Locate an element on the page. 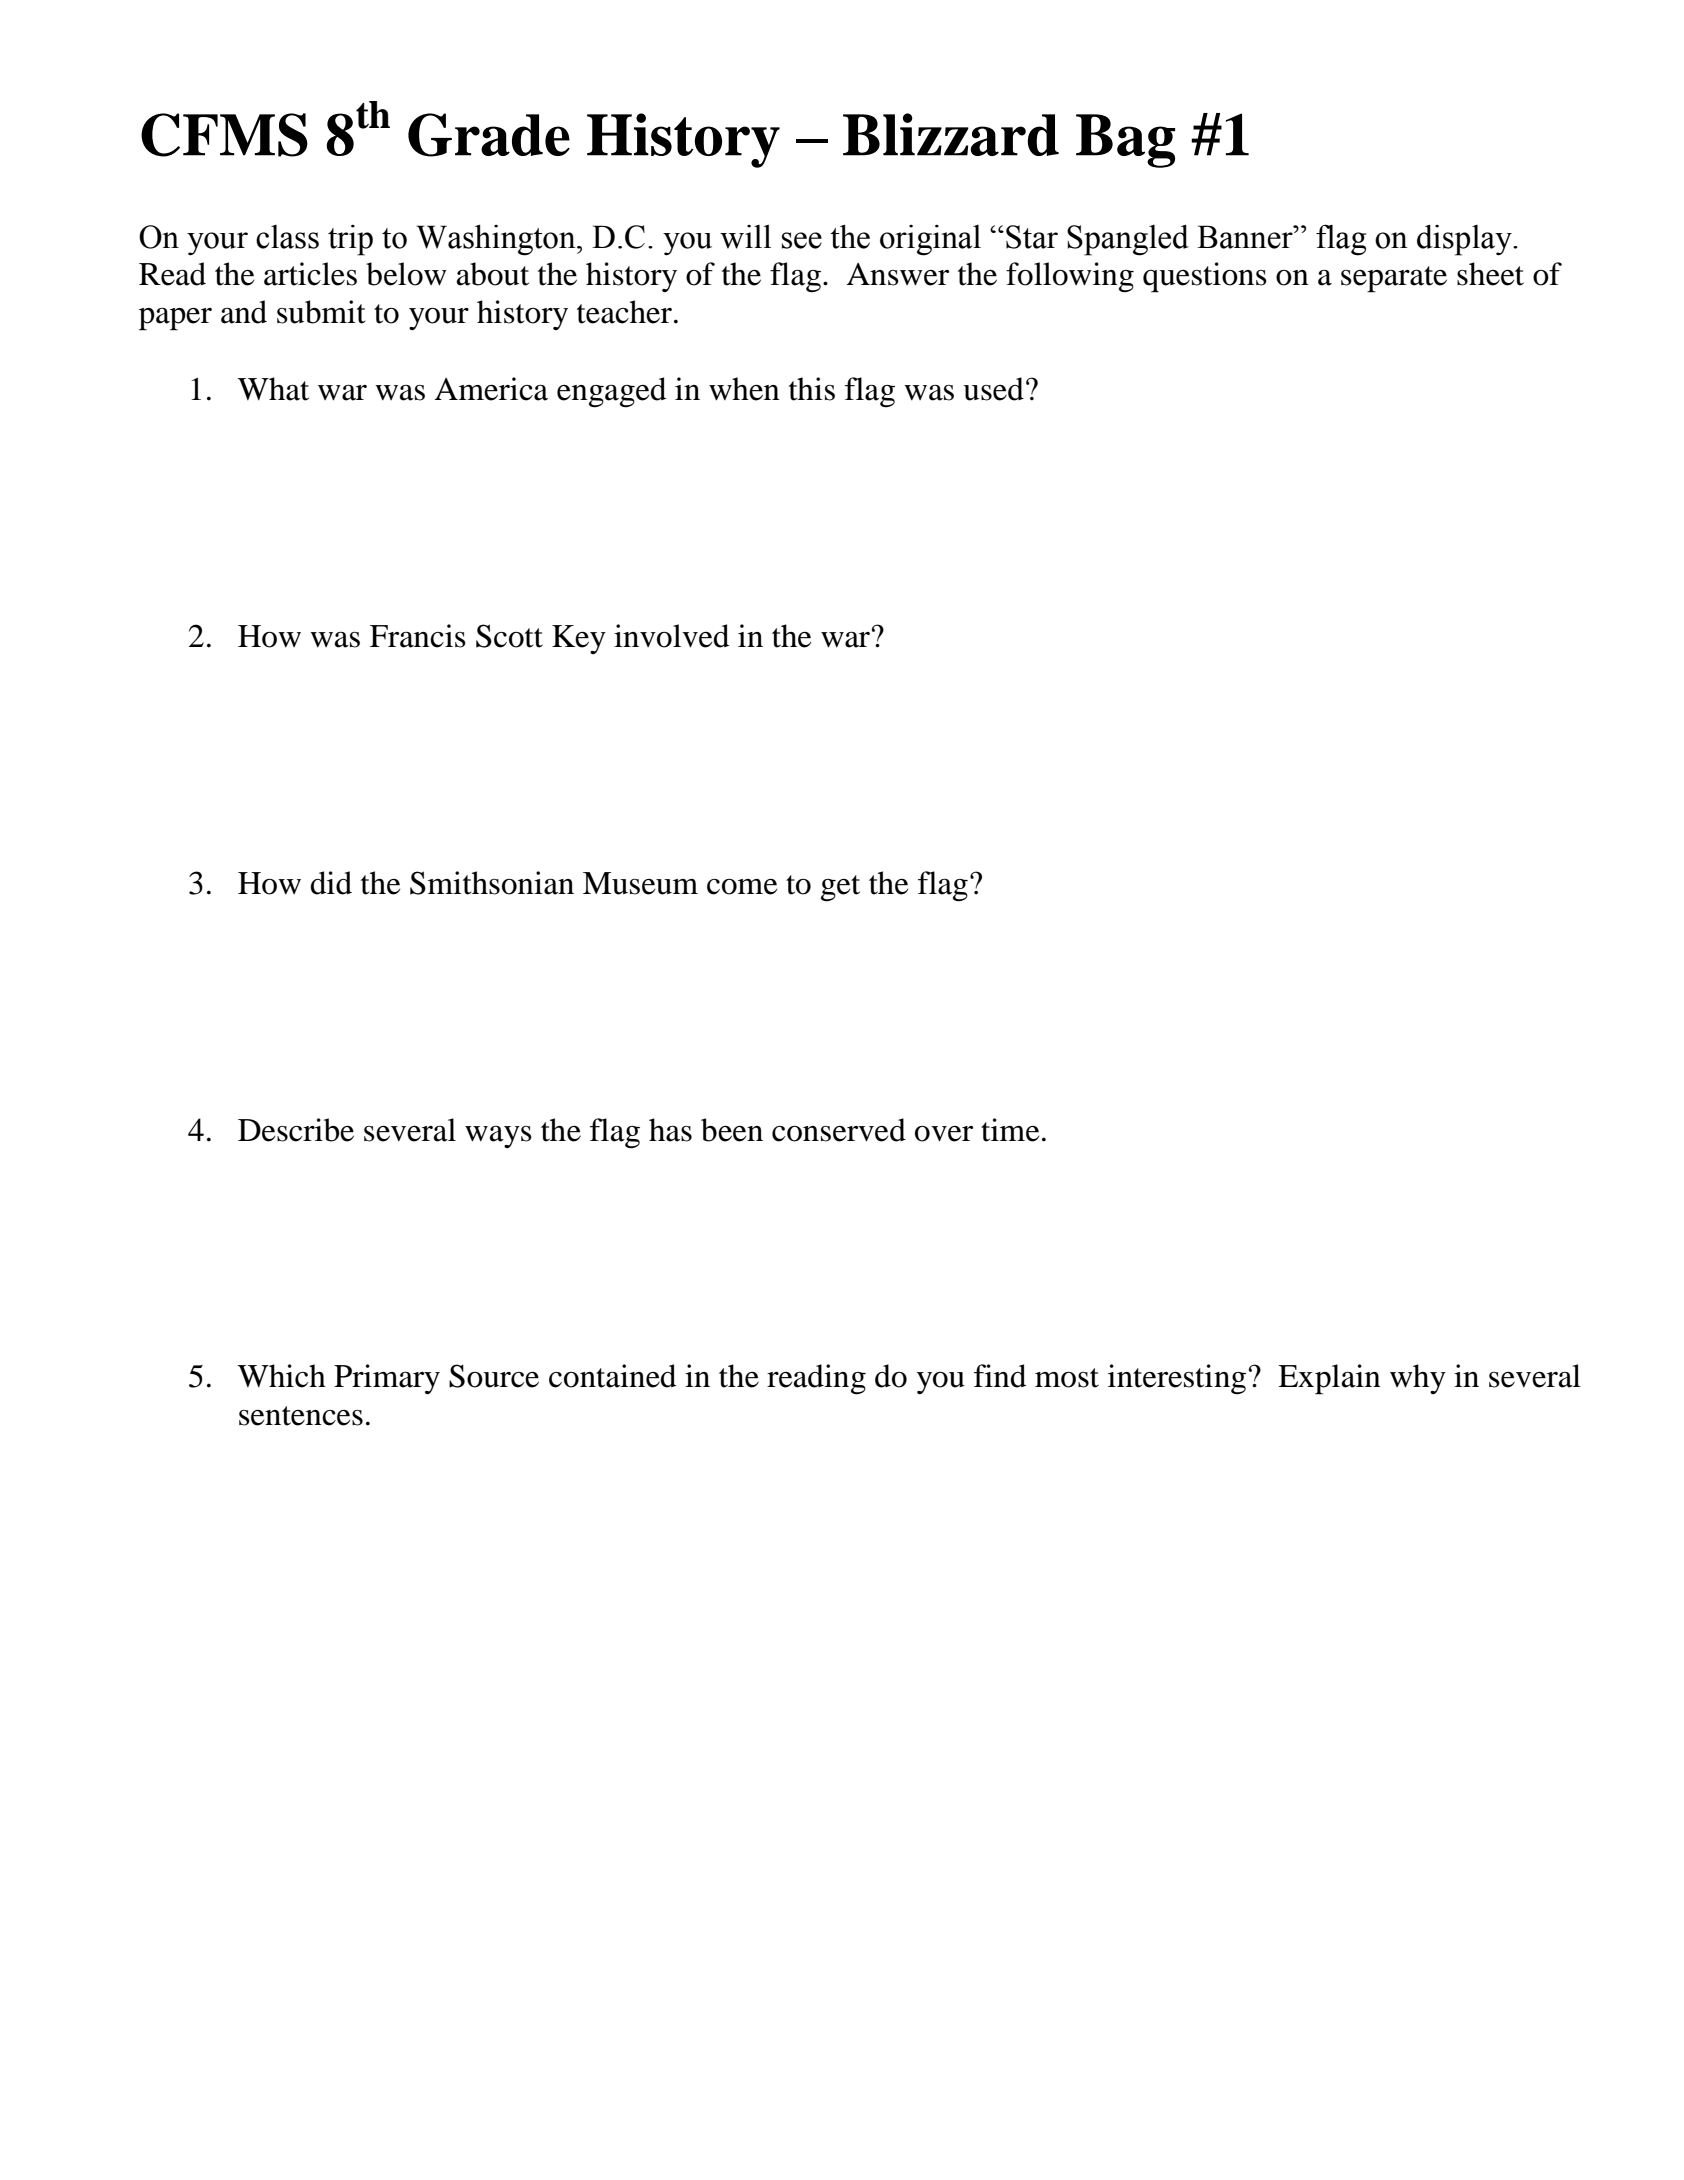 The image size is (1684, 2180). class is located at coordinates (287, 237).
